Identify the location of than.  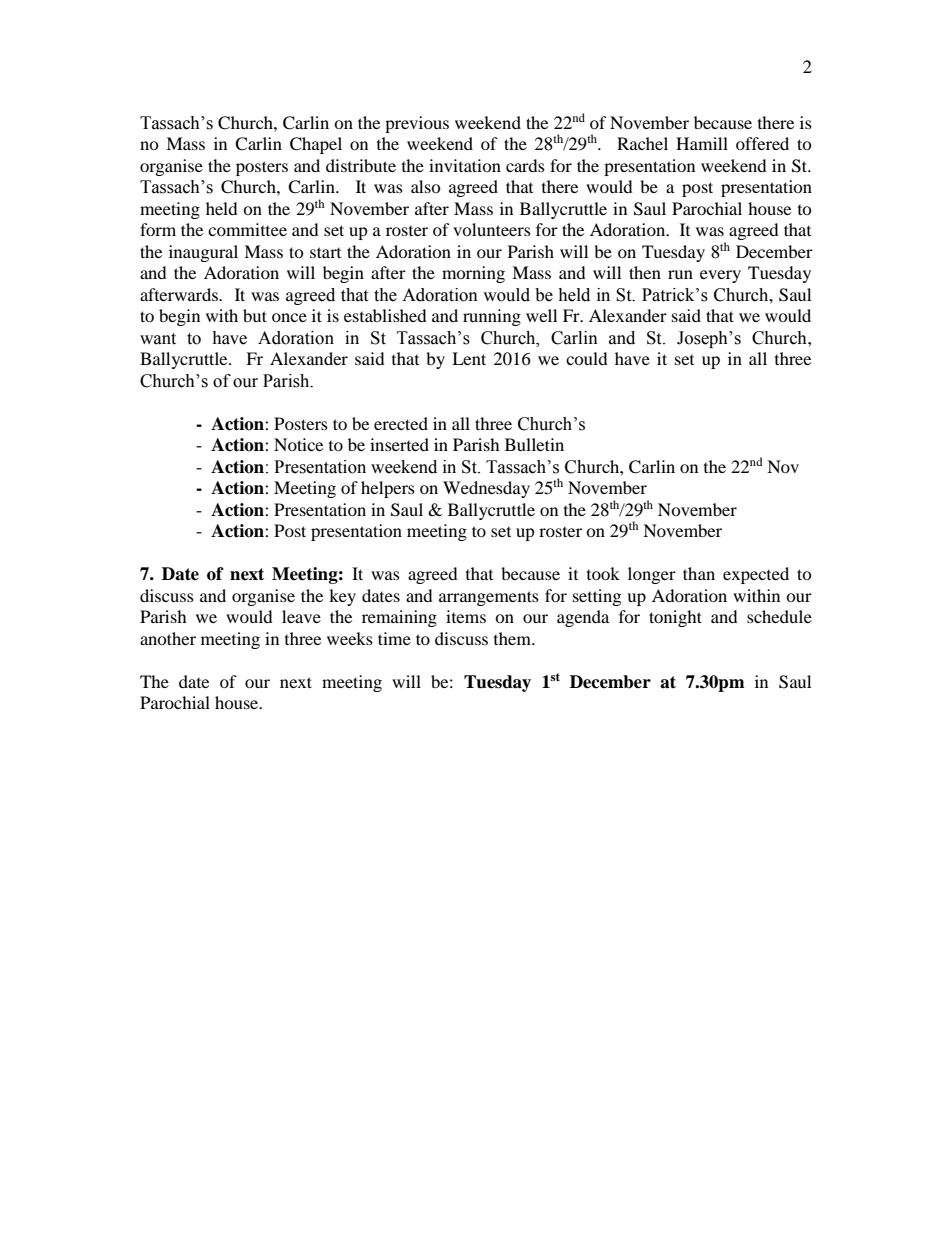
(699, 573).
